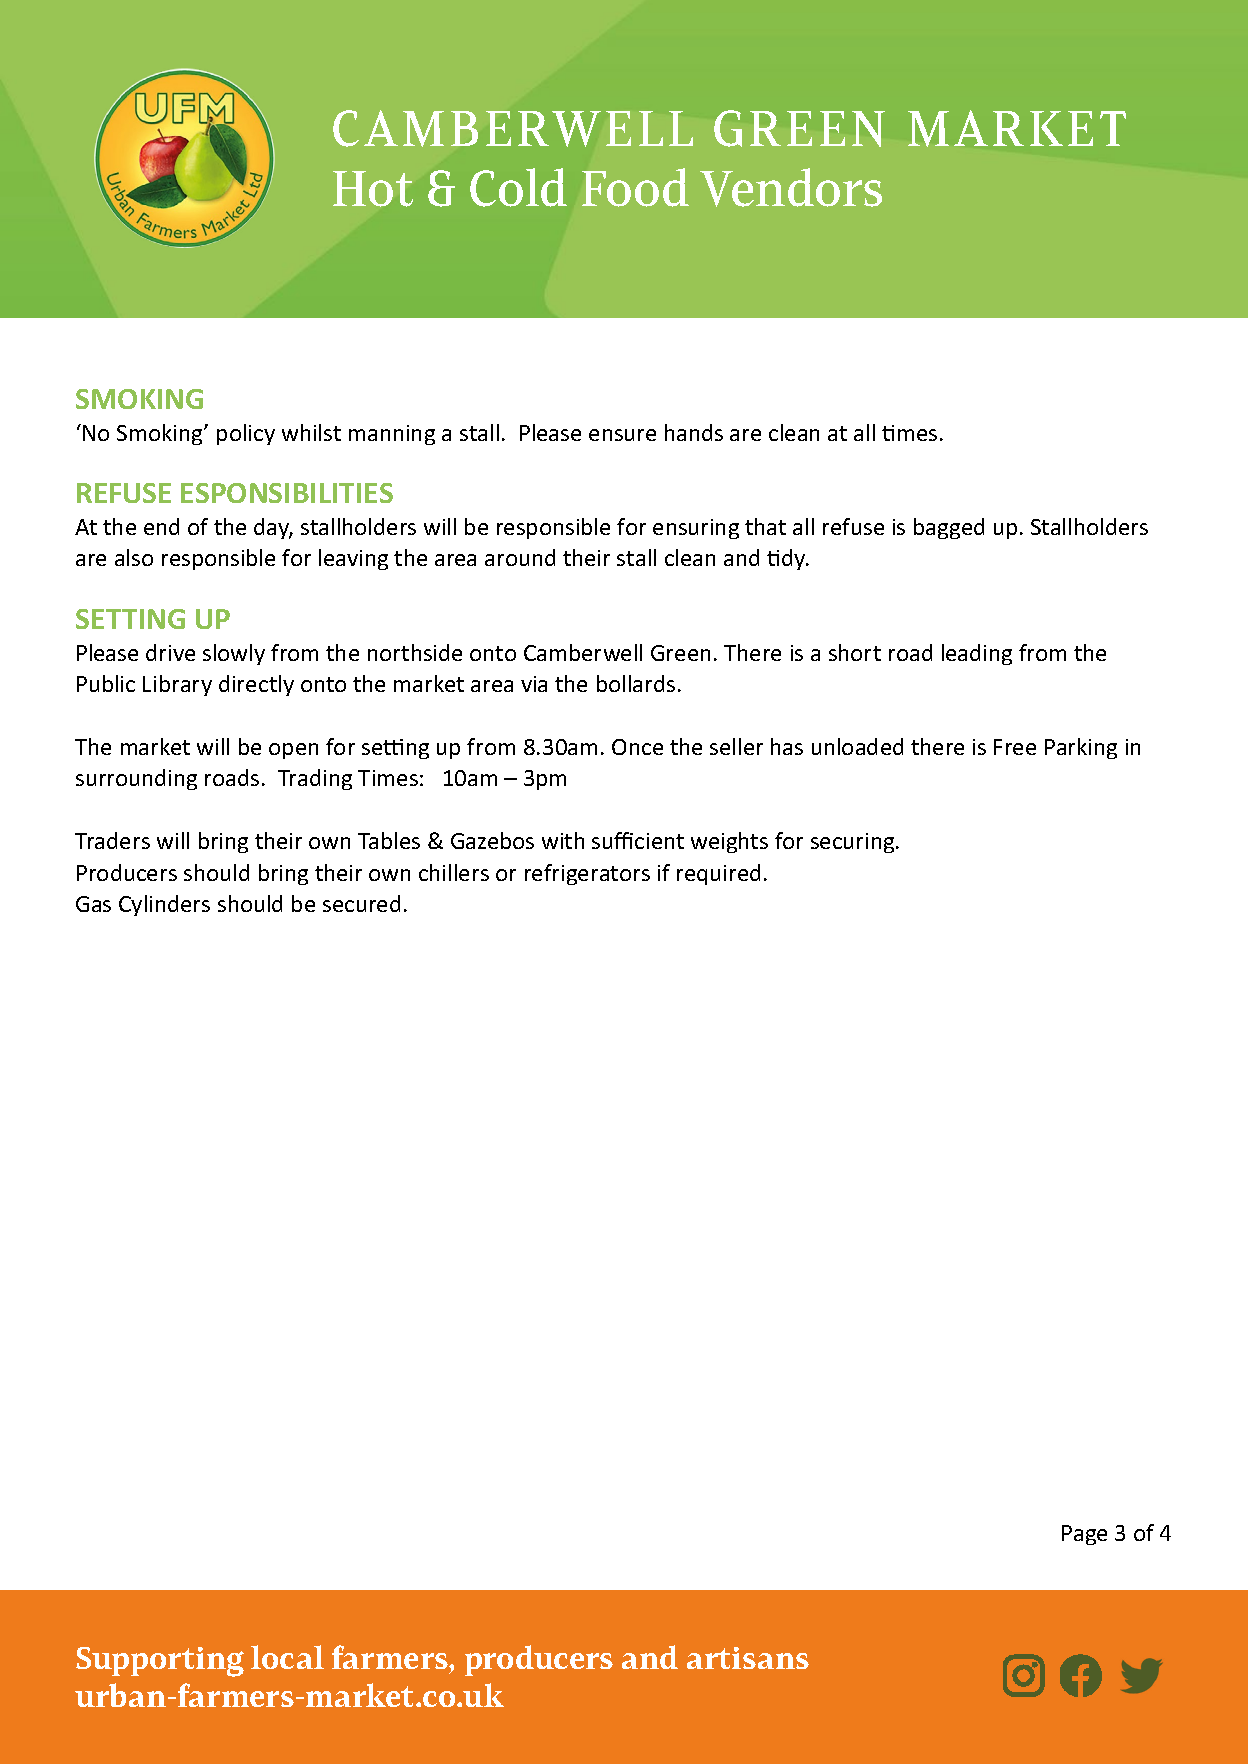 The image size is (1248, 1764). I want to click on securing, so click(854, 843).
